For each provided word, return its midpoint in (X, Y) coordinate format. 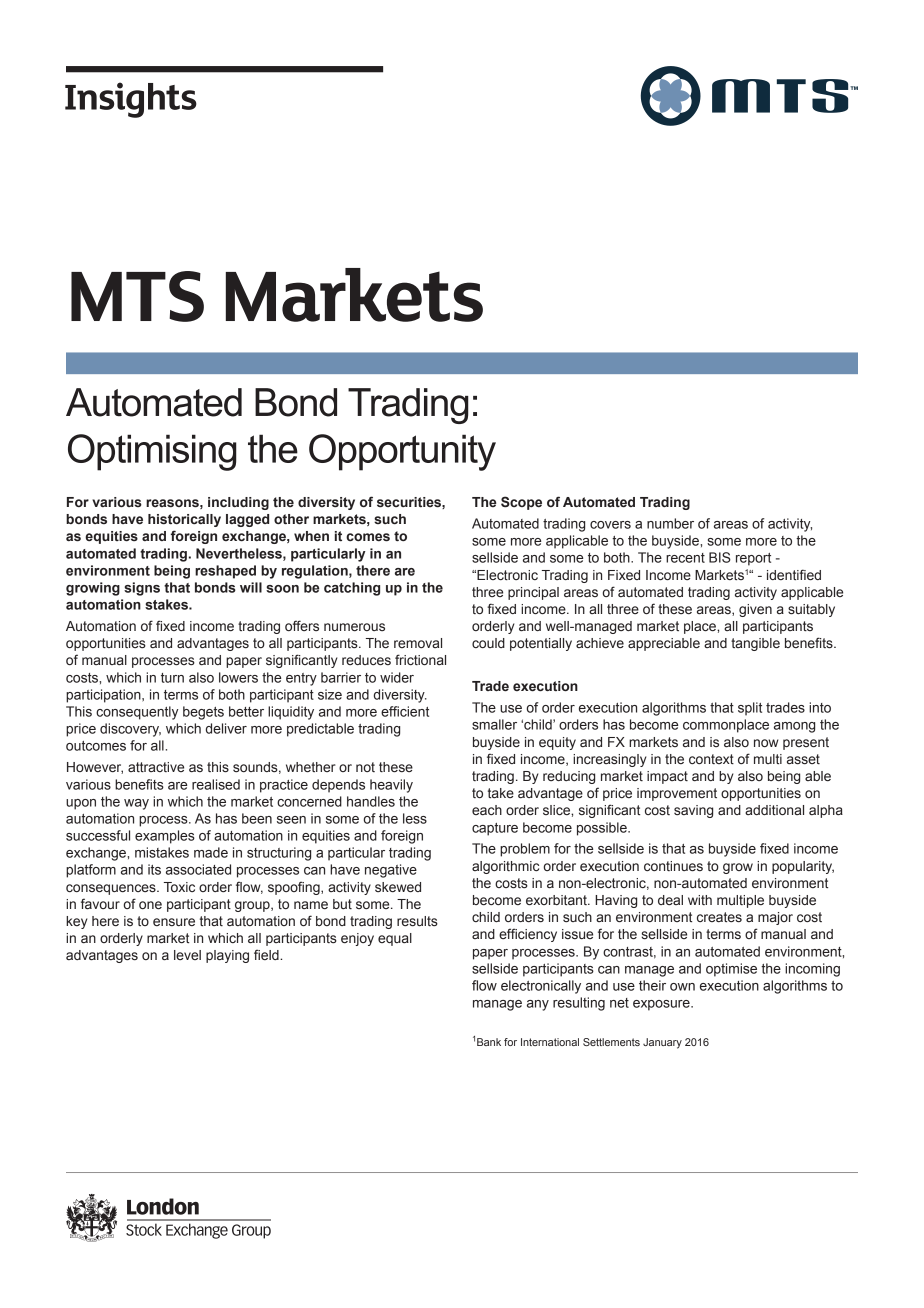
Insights (131, 100)
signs (142, 589)
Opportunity (402, 452)
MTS (137, 296)
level (187, 955)
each (487, 810)
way (136, 804)
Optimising (152, 452)
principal (533, 593)
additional (774, 810)
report (753, 559)
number (670, 523)
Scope (521, 503)
